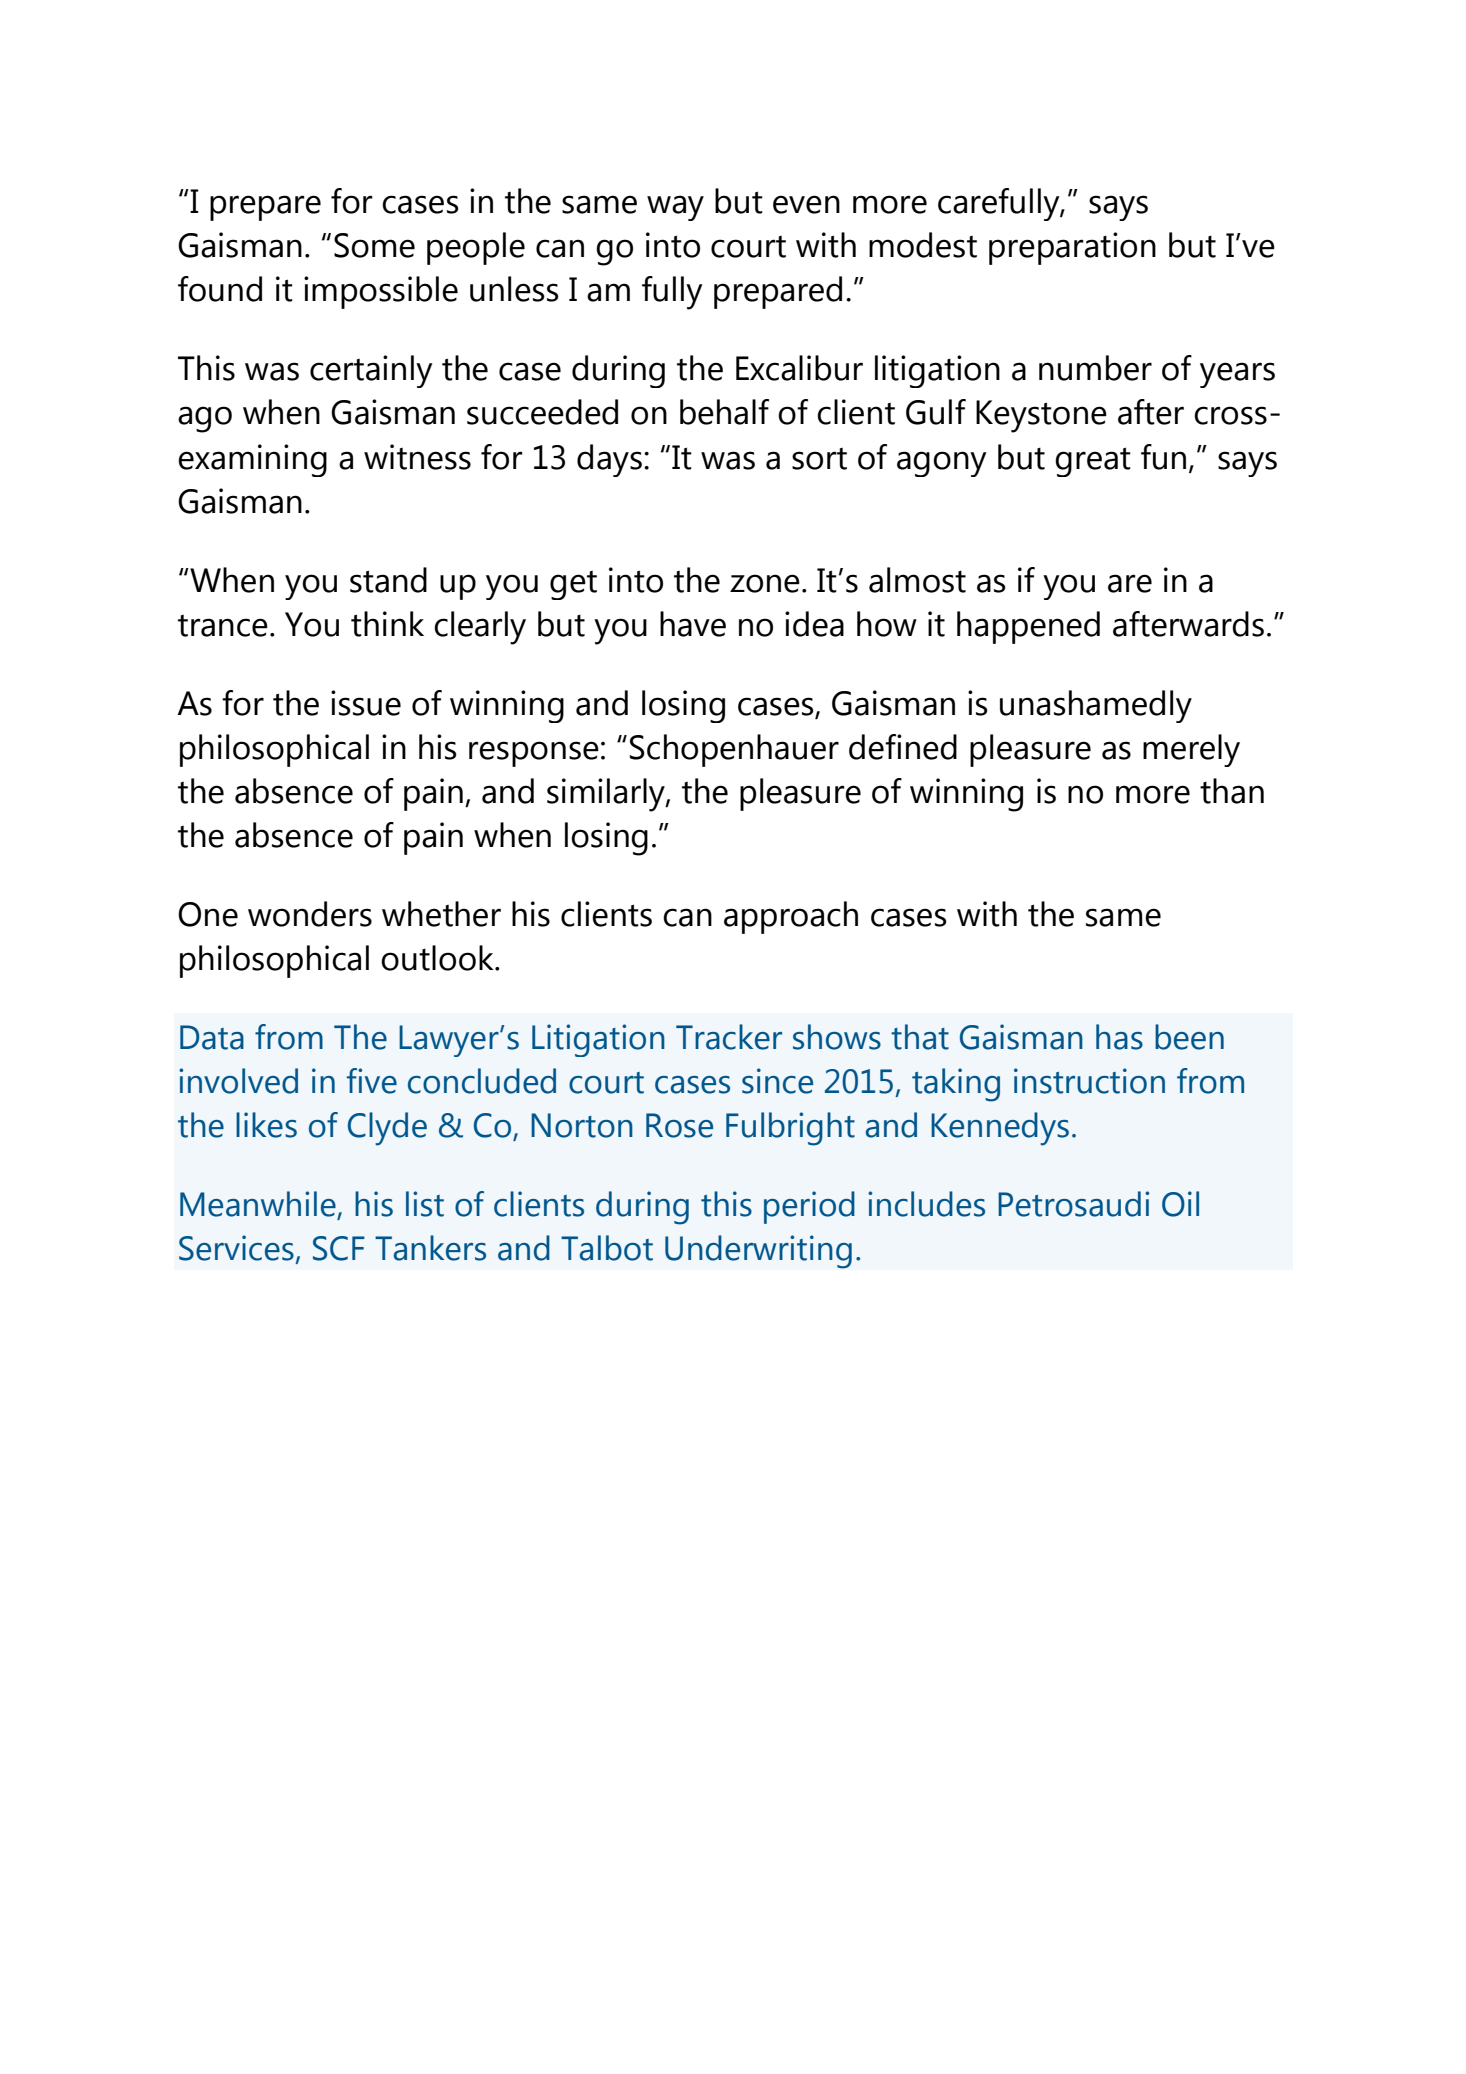 This screenshot has width=1466, height=2074. I want to click on issue, so click(366, 703).
